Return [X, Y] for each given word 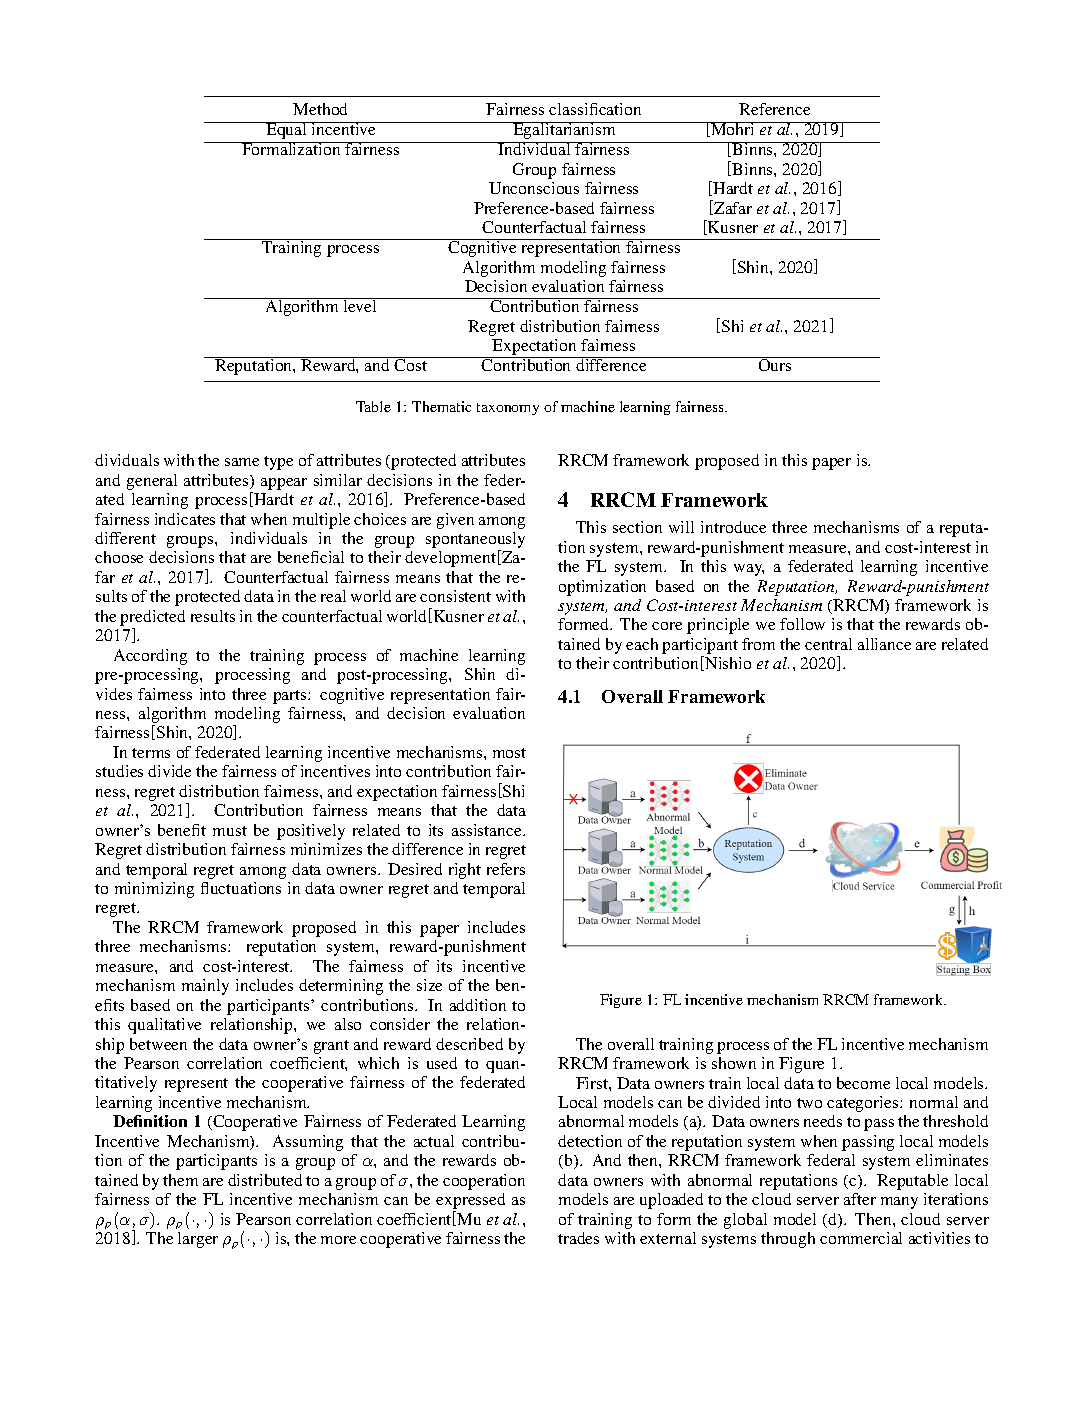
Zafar [732, 207]
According [150, 657]
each [642, 644]
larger [198, 1240]
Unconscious [534, 188]
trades [578, 1238]
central [828, 644]
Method [320, 109]
